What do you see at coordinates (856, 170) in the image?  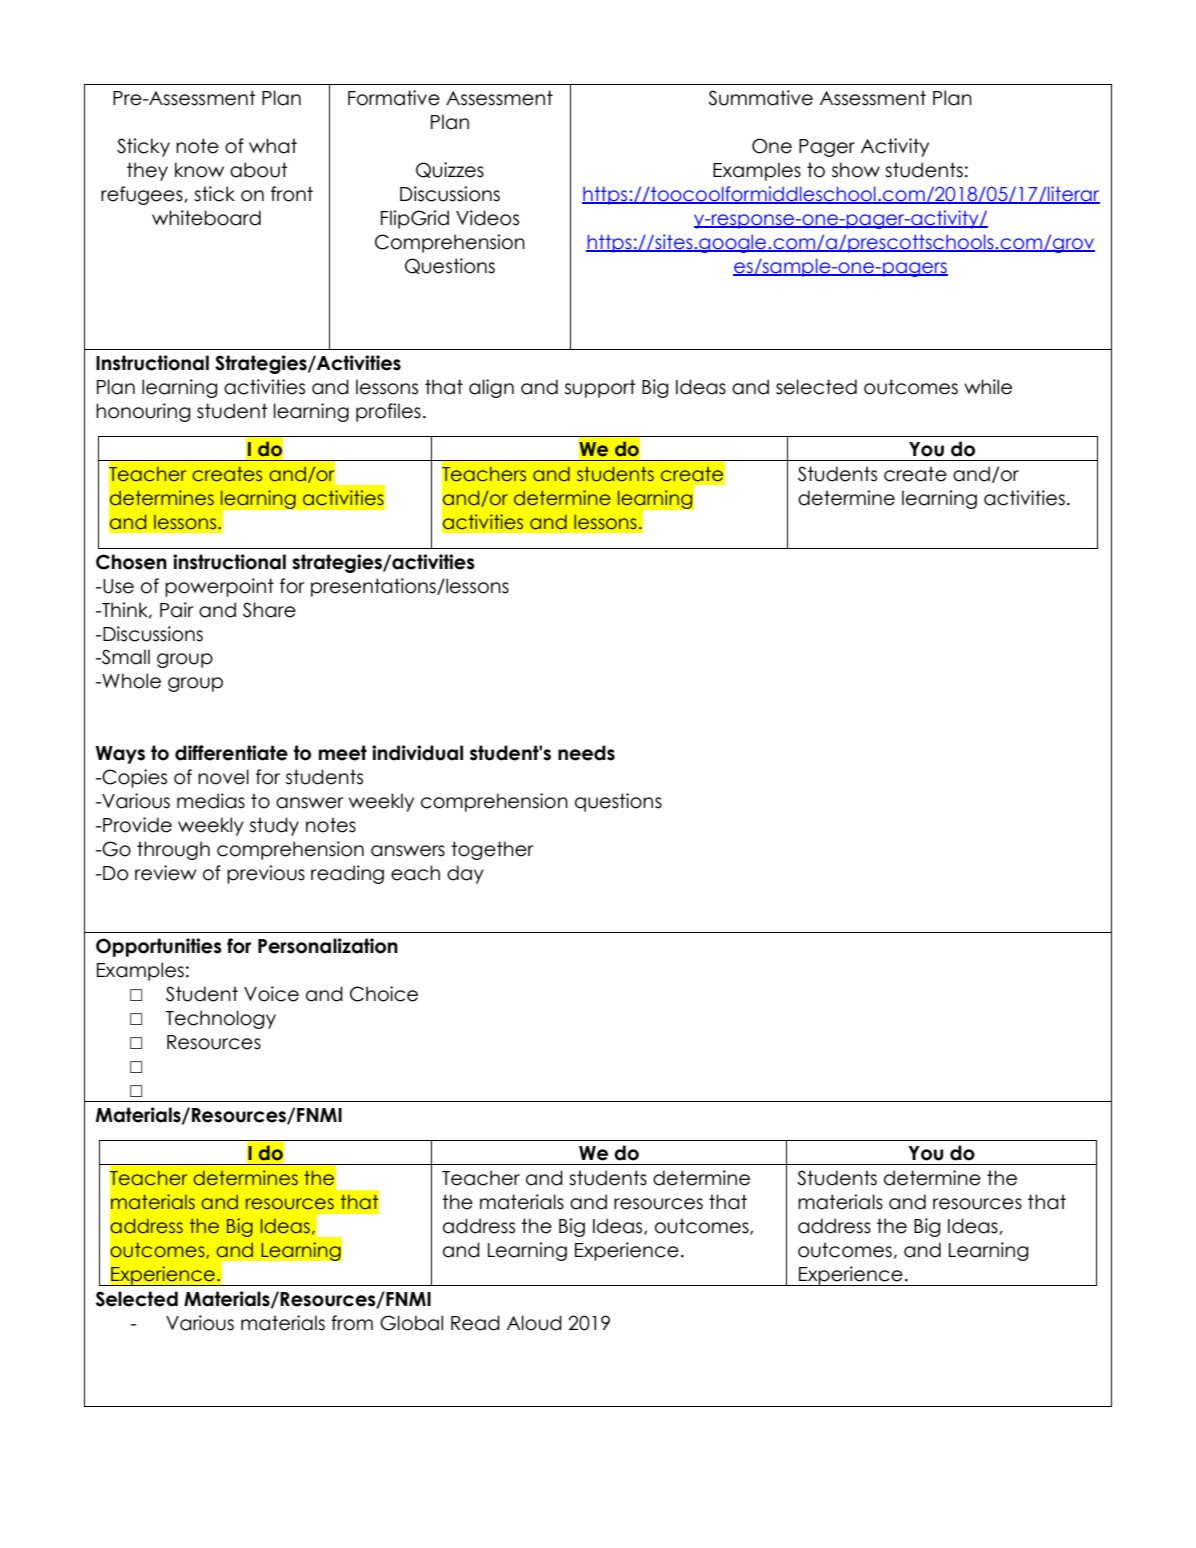 I see `show` at bounding box center [856, 170].
